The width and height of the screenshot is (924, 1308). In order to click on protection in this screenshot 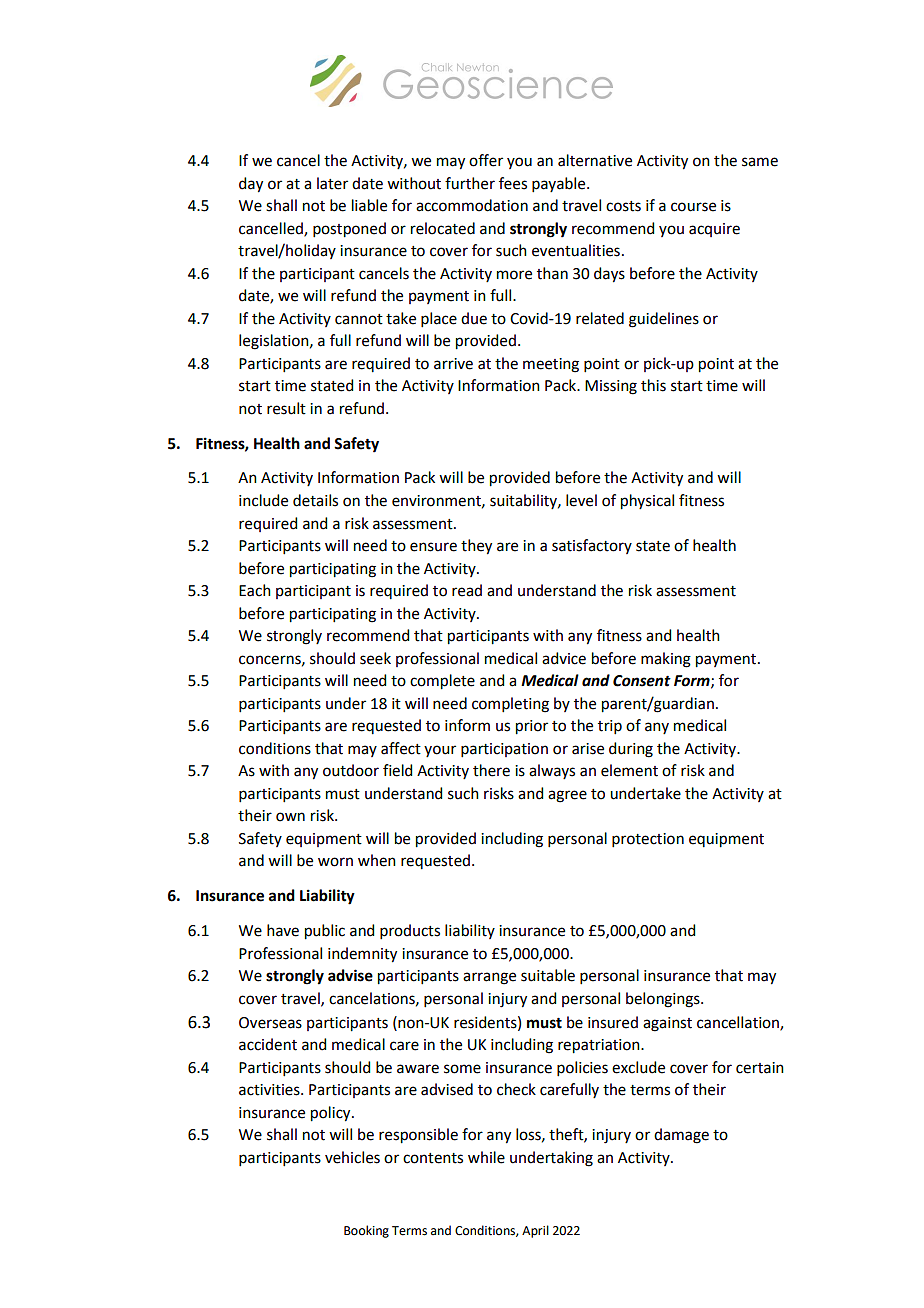, I will do `click(648, 840)`.
